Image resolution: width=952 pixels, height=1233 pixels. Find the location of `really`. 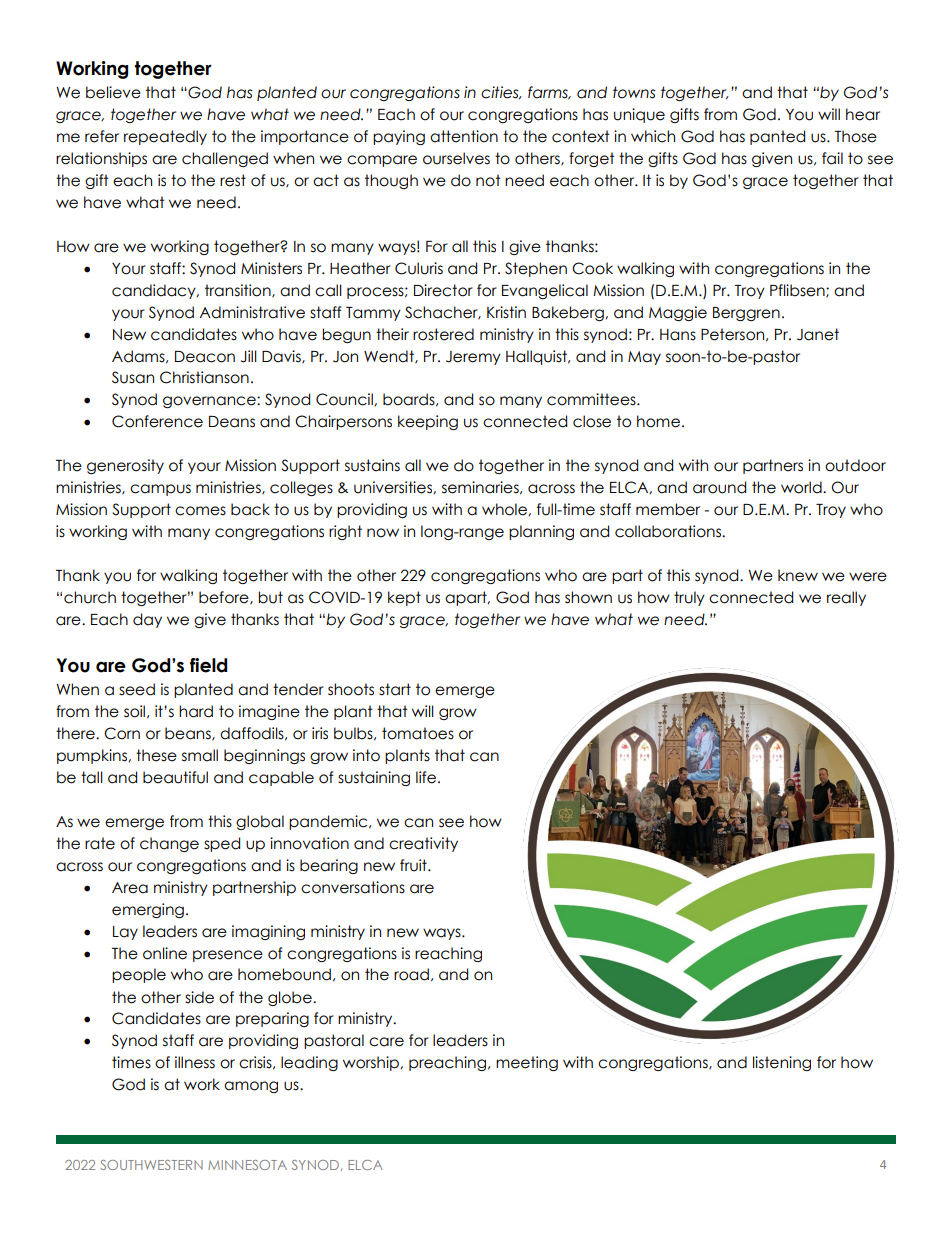

really is located at coordinates (846, 598).
